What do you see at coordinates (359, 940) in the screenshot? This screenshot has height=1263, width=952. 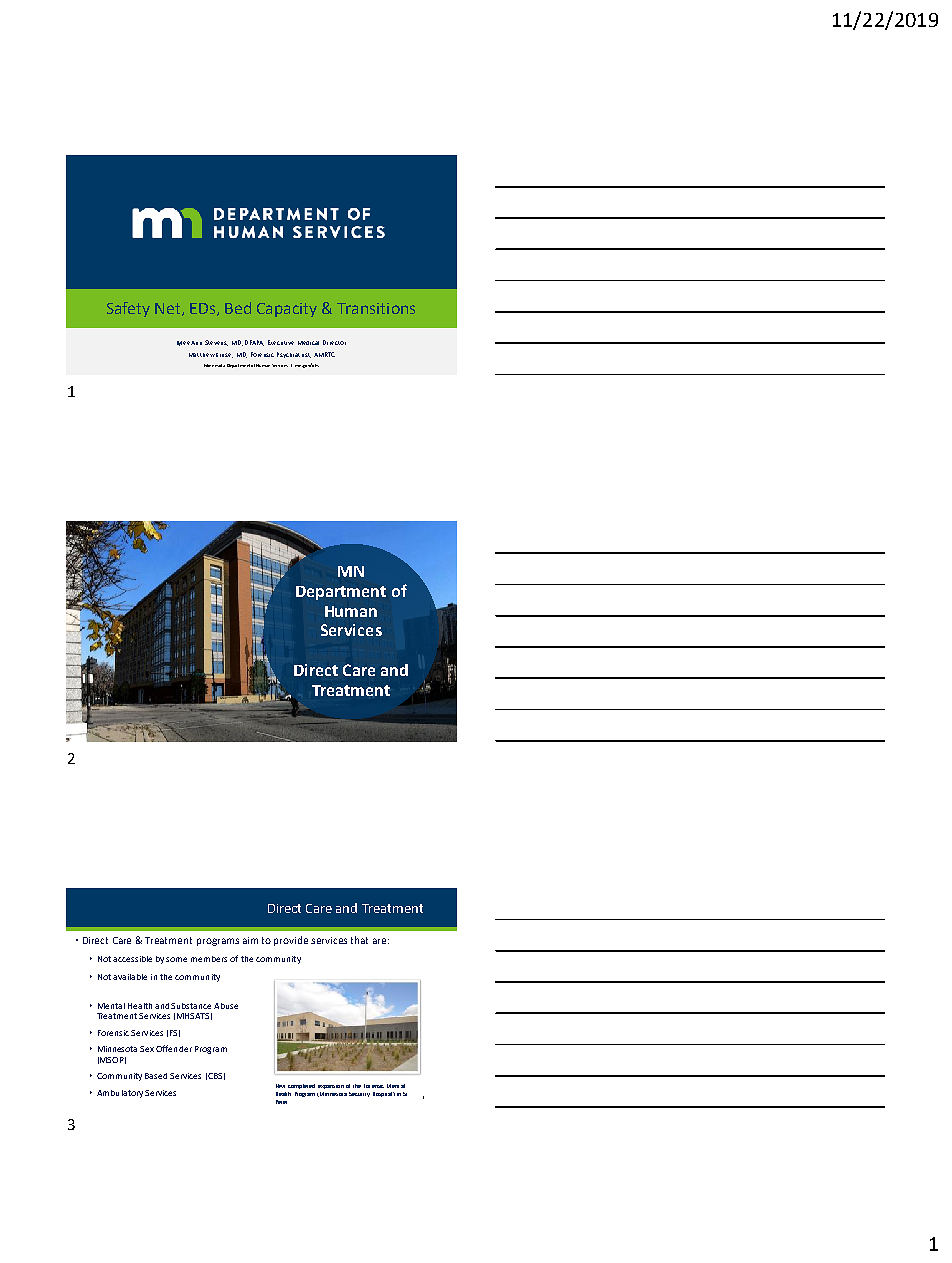 I see `that` at bounding box center [359, 940].
